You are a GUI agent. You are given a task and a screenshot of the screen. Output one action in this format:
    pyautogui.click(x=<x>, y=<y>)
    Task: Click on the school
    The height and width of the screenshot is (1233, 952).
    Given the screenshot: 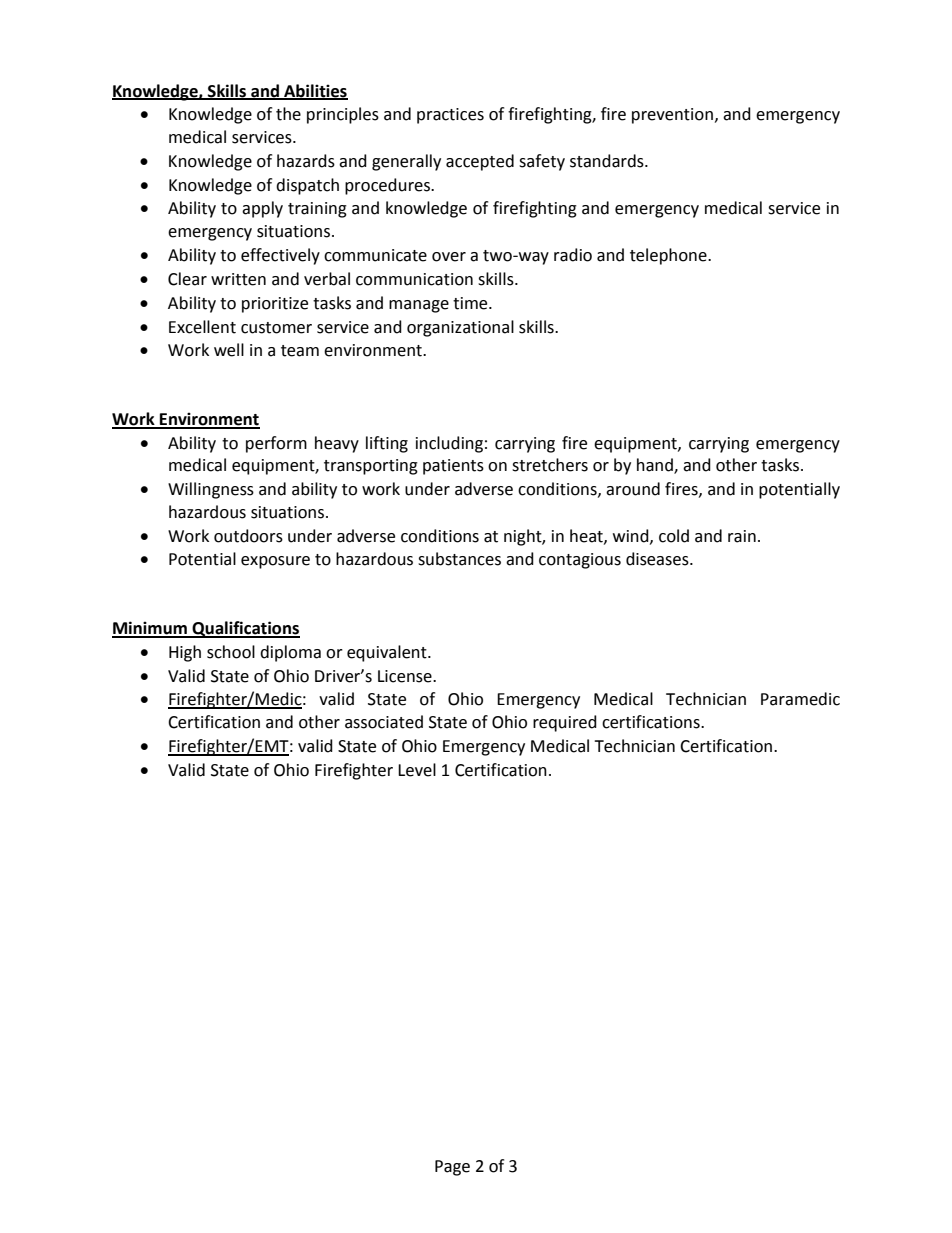 What is the action you would take?
    pyautogui.click(x=231, y=652)
